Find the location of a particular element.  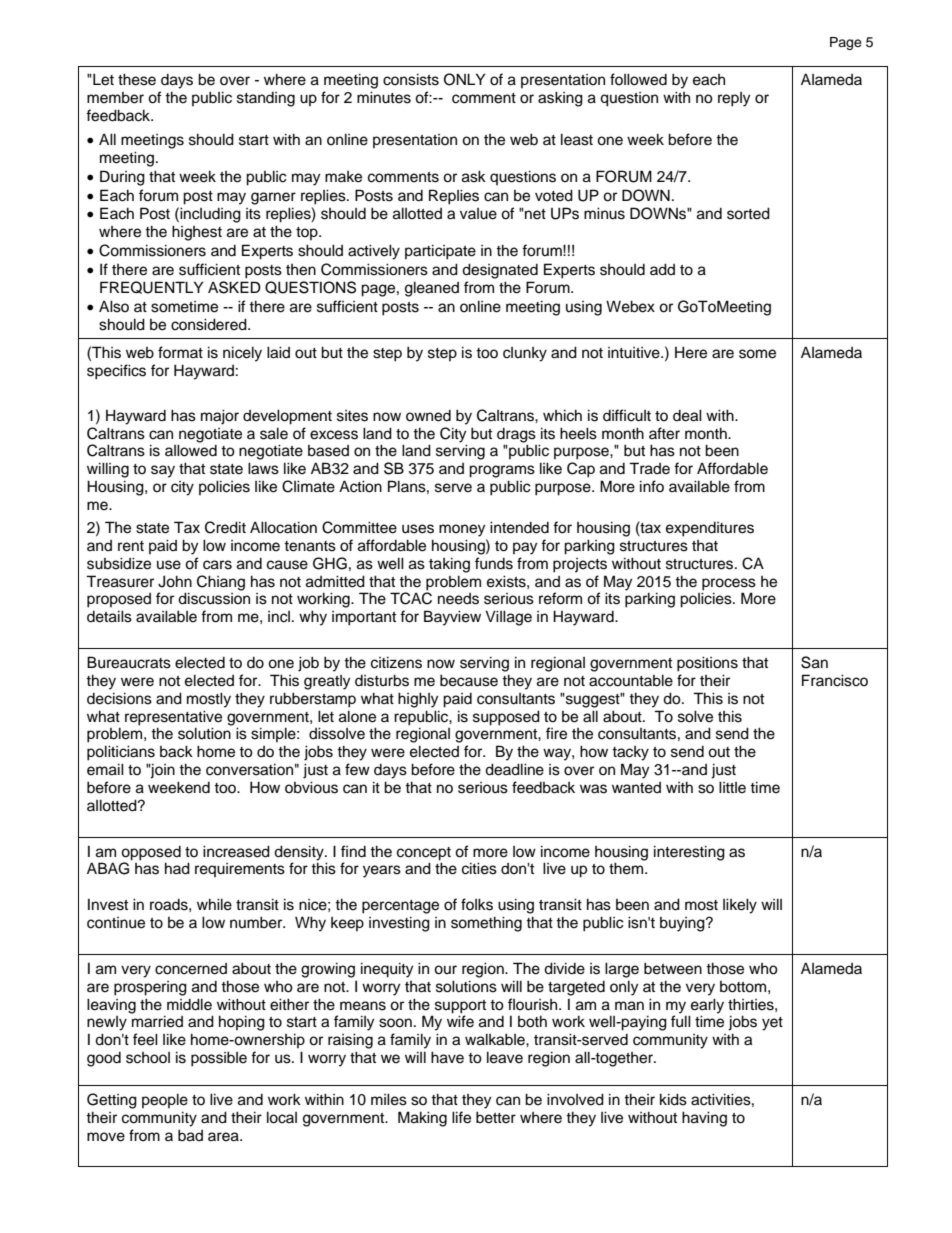

these is located at coordinates (137, 79).
